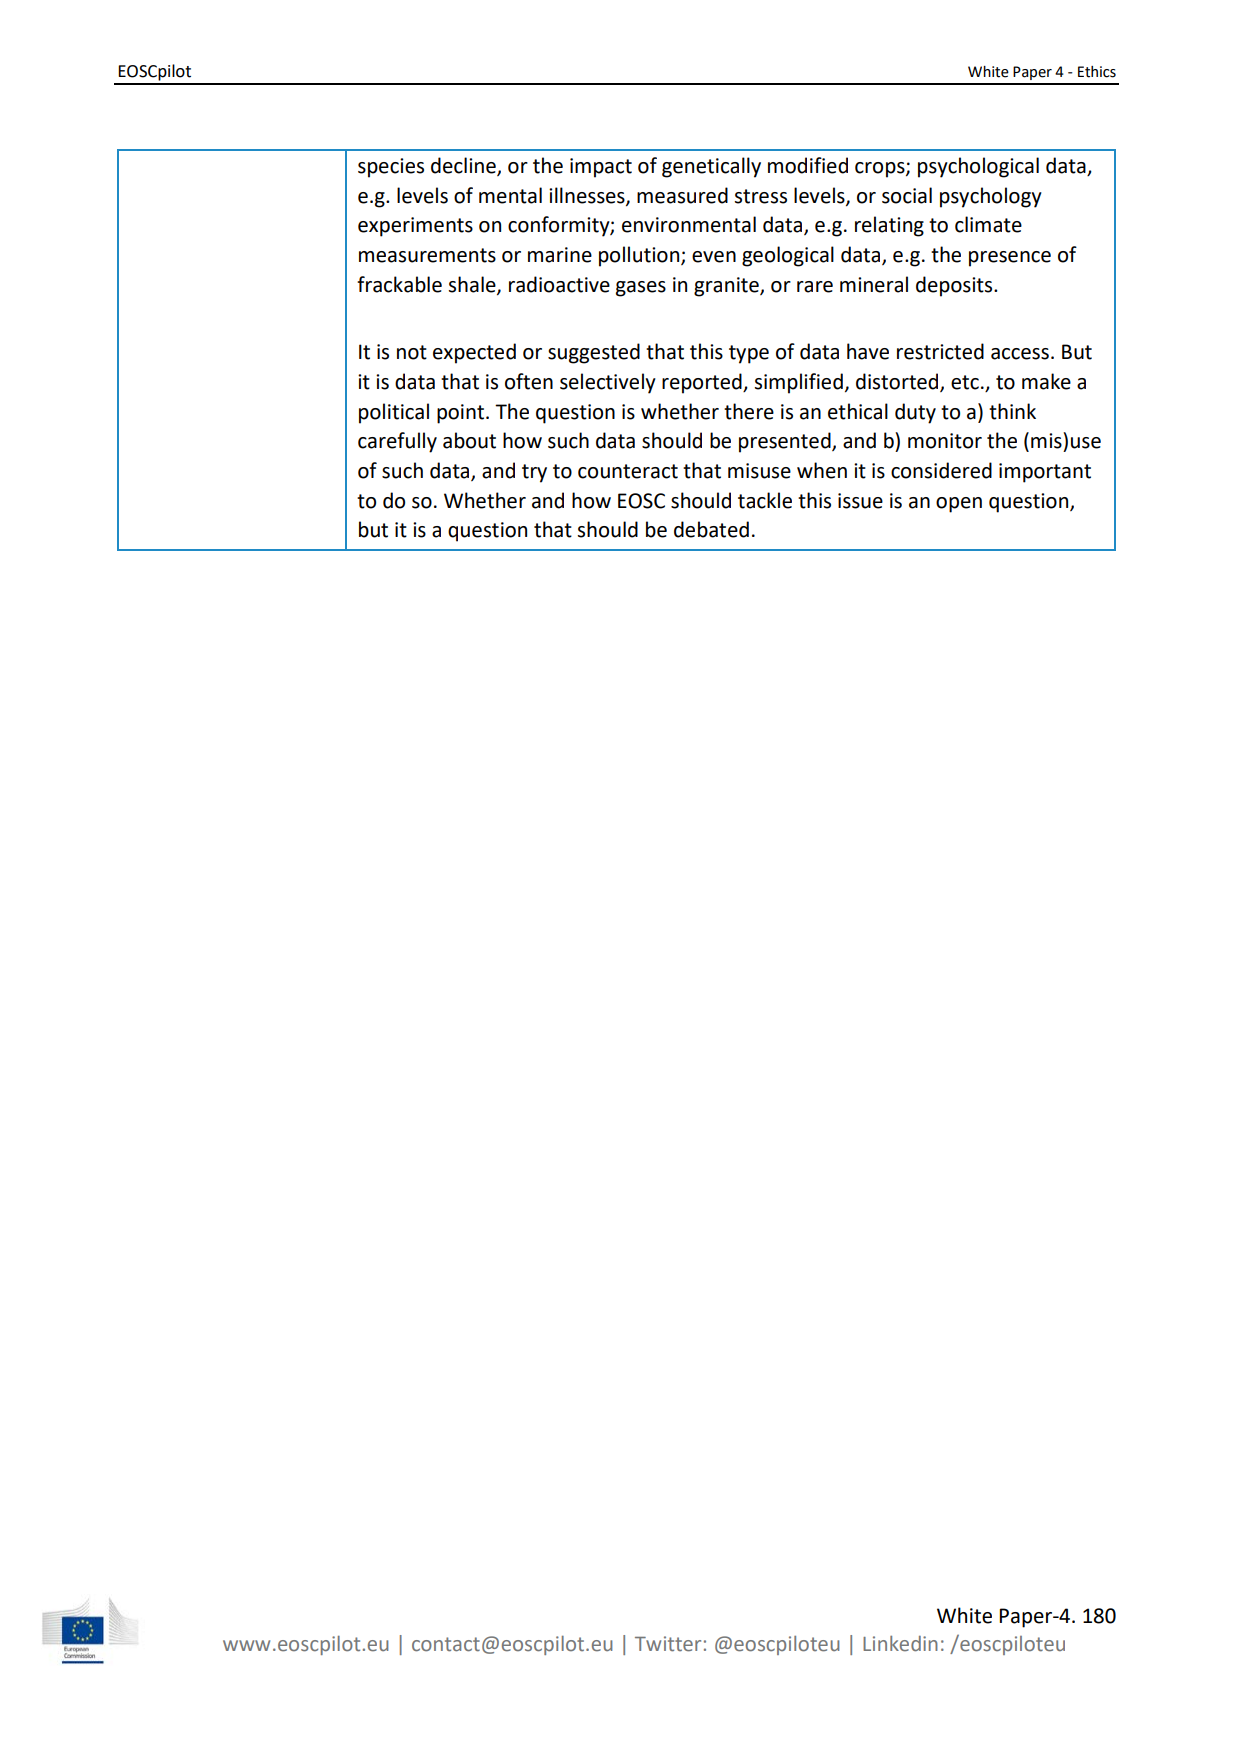  What do you see at coordinates (978, 167) in the screenshot?
I see `psychological` at bounding box center [978, 167].
